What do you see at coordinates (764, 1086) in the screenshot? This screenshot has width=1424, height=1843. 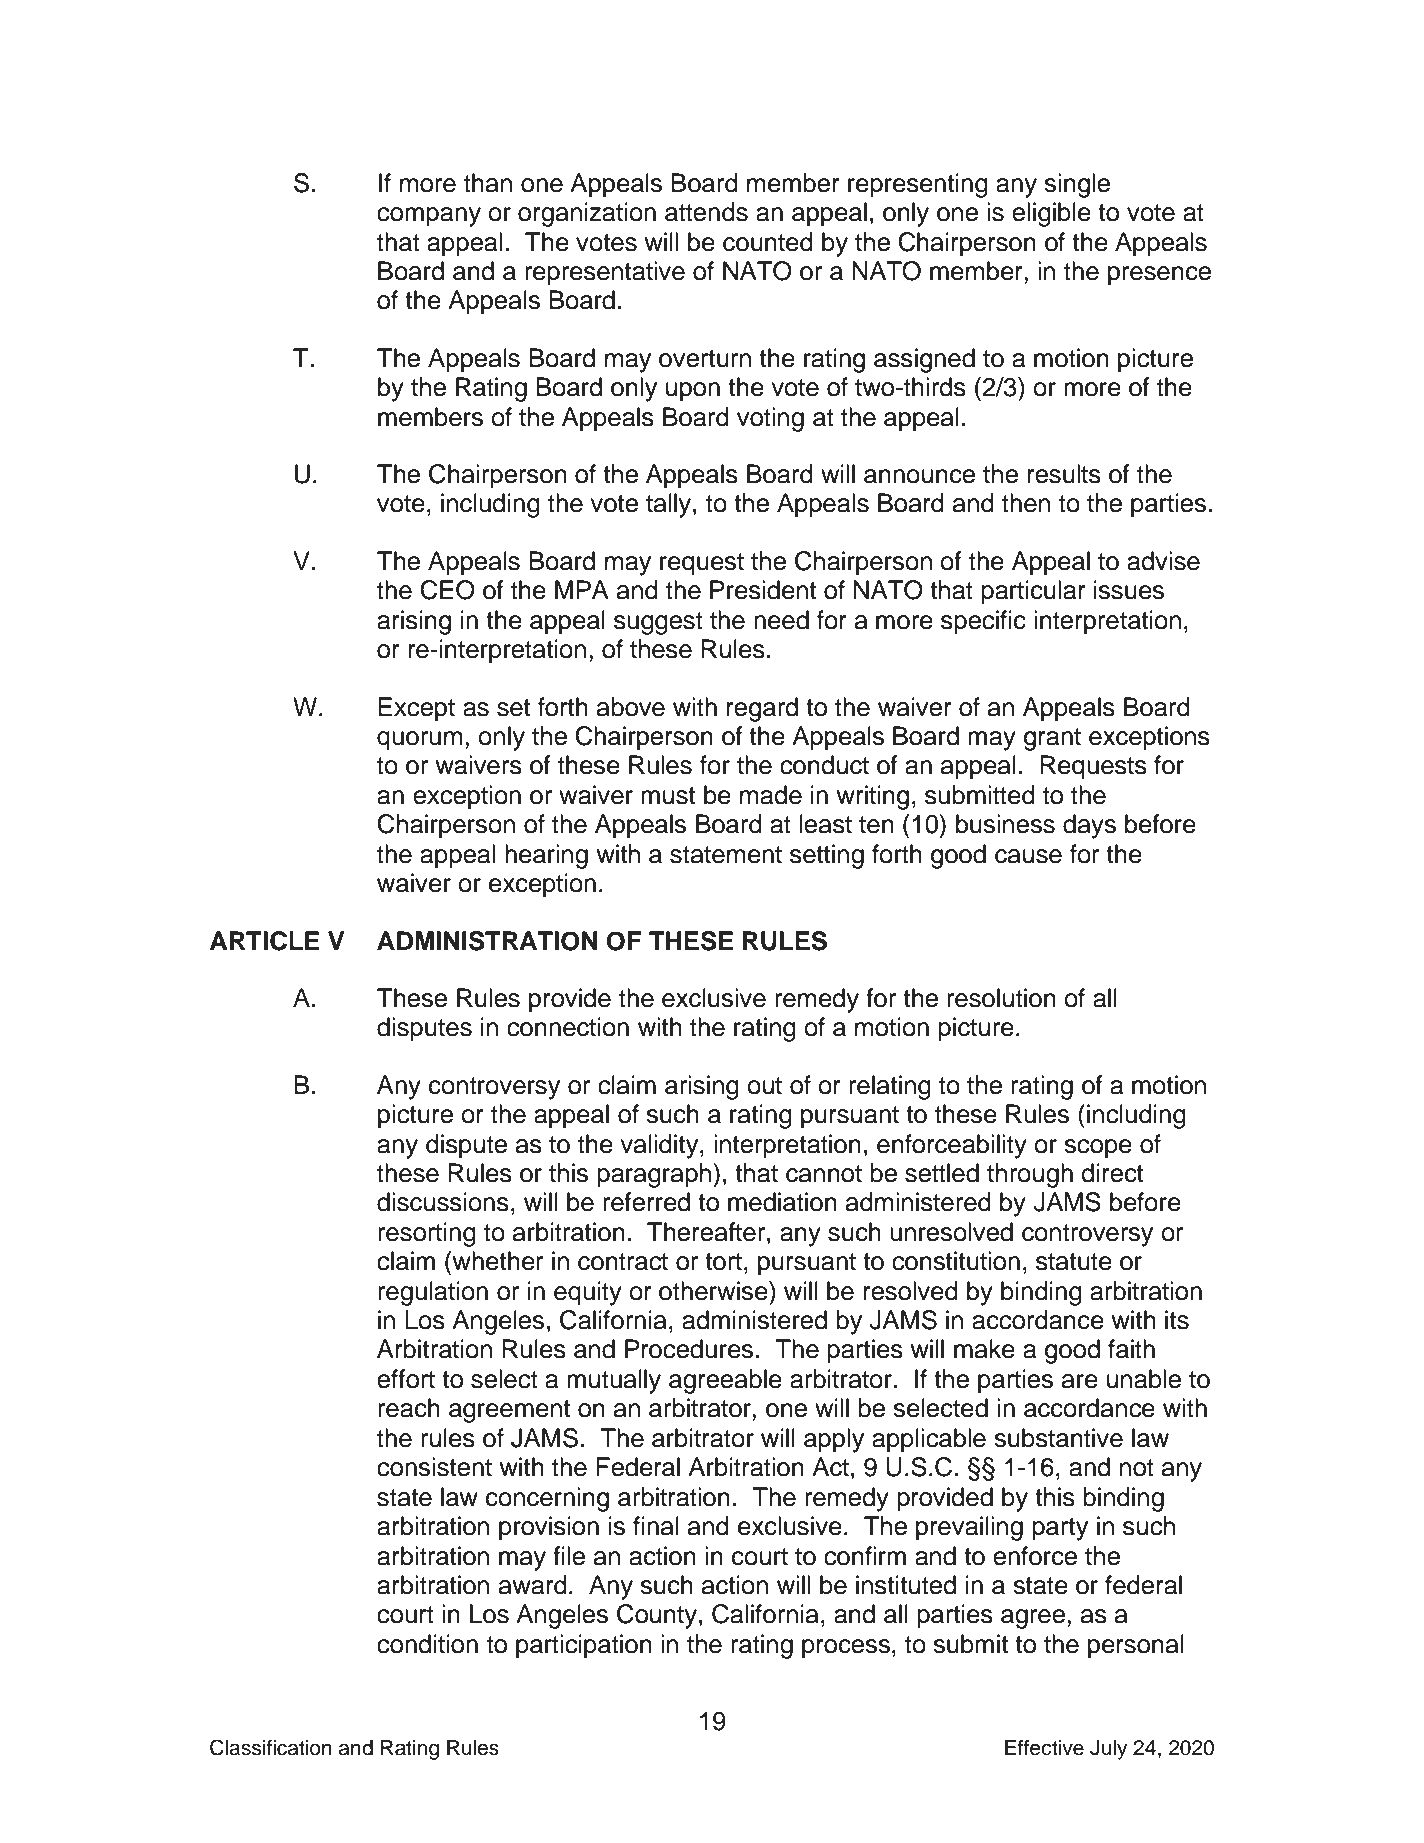 I see `out` at bounding box center [764, 1086].
